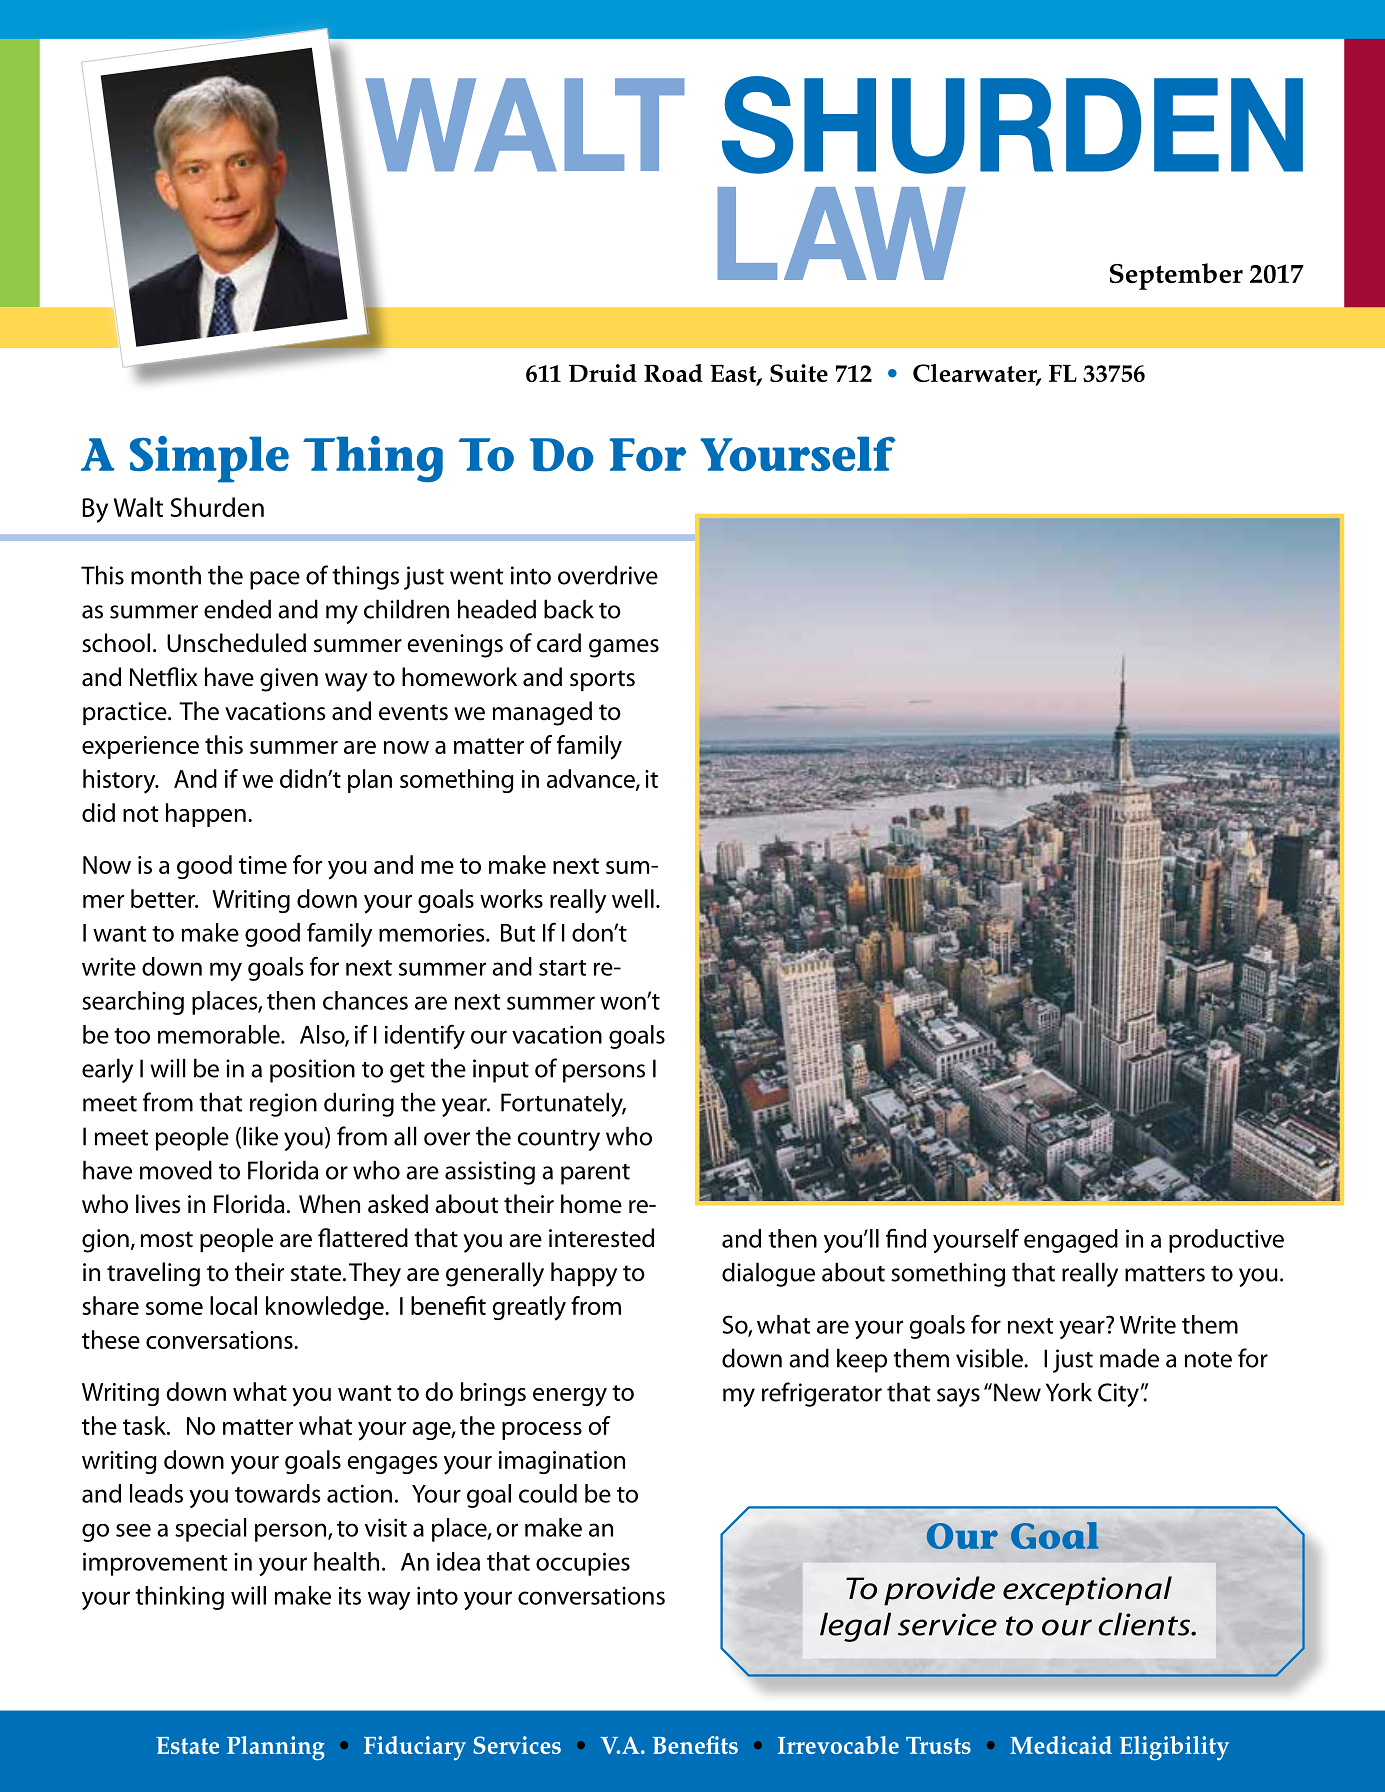  Describe the element at coordinates (624, 648) in the screenshot. I see `games` at that location.
